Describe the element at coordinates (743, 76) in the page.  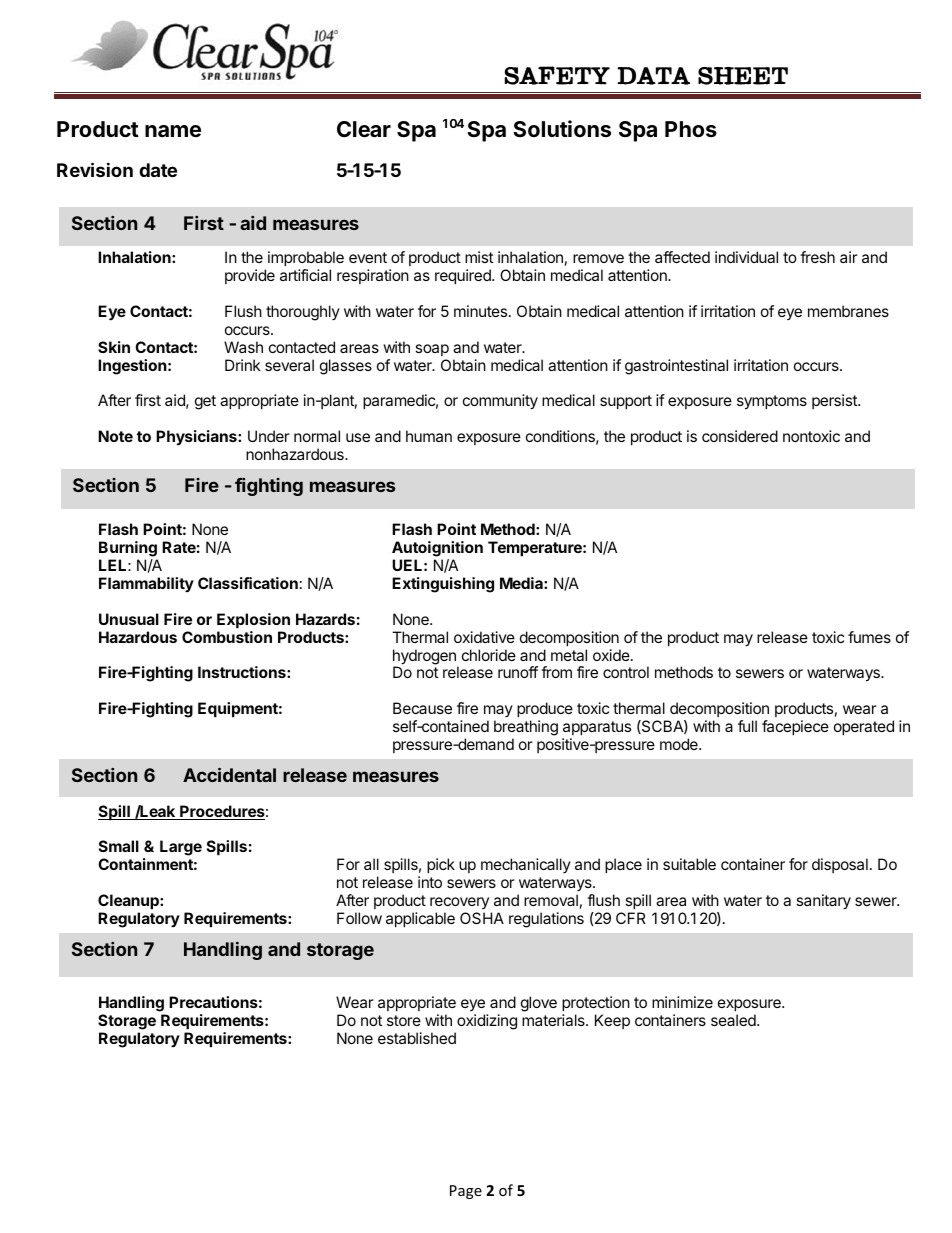
I see `SHEET` at that location.
